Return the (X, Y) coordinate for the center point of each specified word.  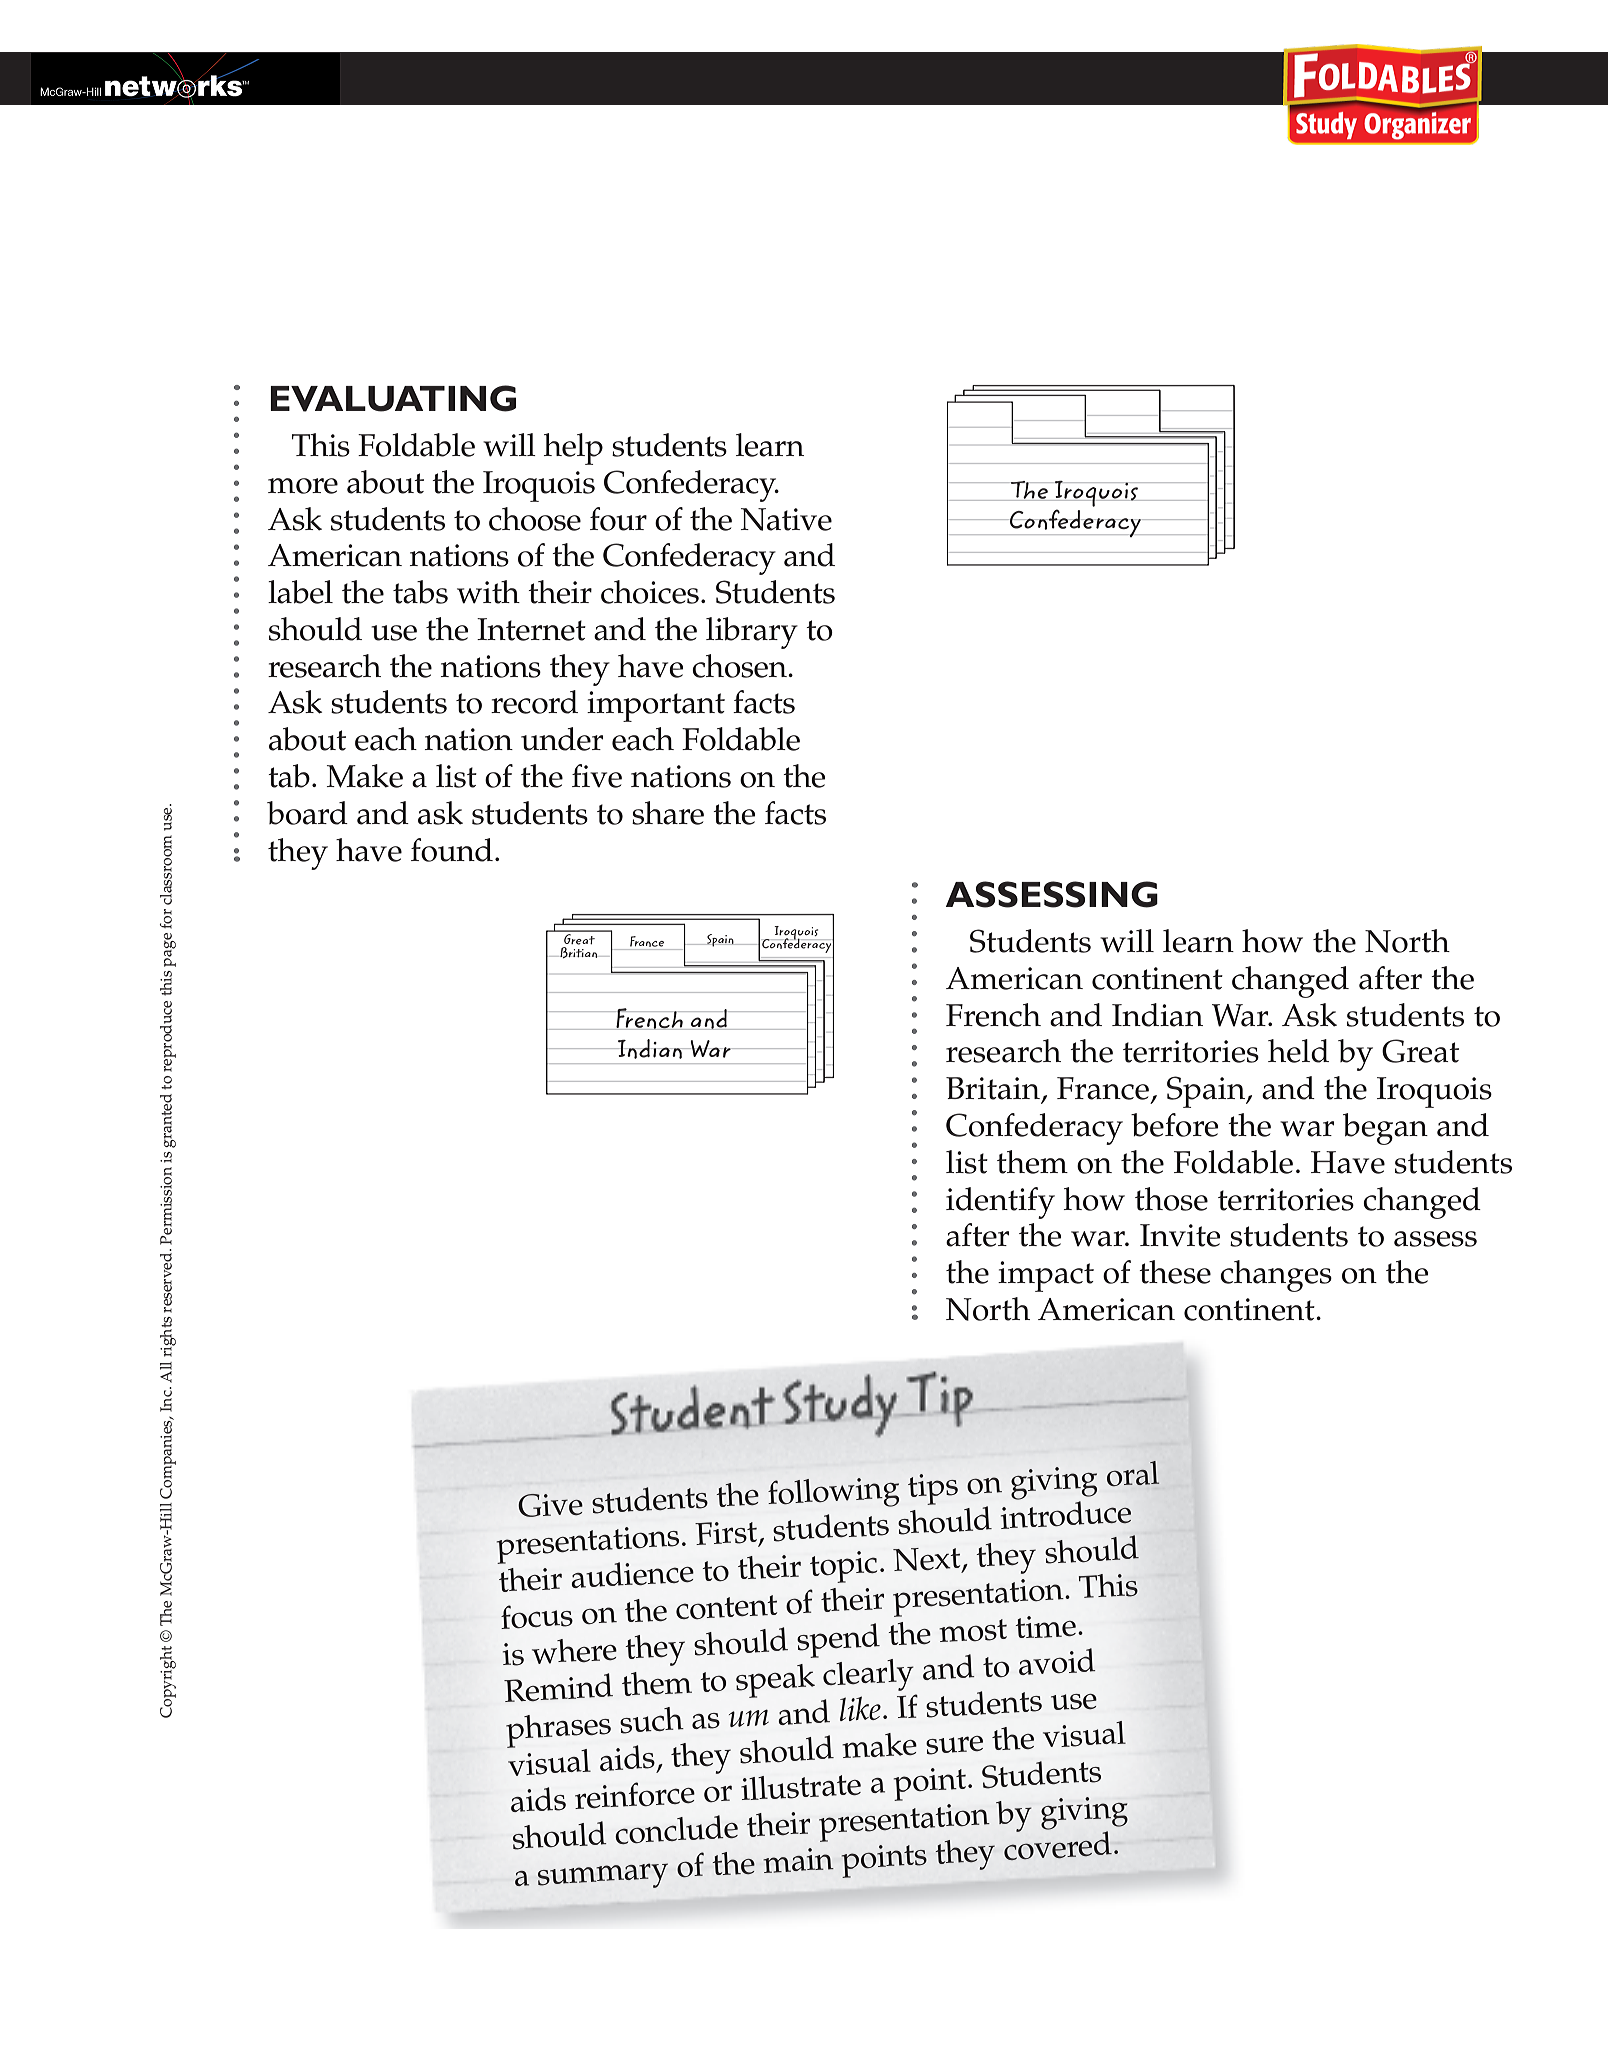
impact (1046, 1276)
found (452, 850)
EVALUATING (393, 398)
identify (1000, 1203)
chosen (740, 666)
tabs (420, 592)
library (752, 633)
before (1175, 1125)
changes (1276, 1276)
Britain (993, 1088)
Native (786, 519)
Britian (579, 952)
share (668, 813)
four (618, 519)
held (1298, 1051)
